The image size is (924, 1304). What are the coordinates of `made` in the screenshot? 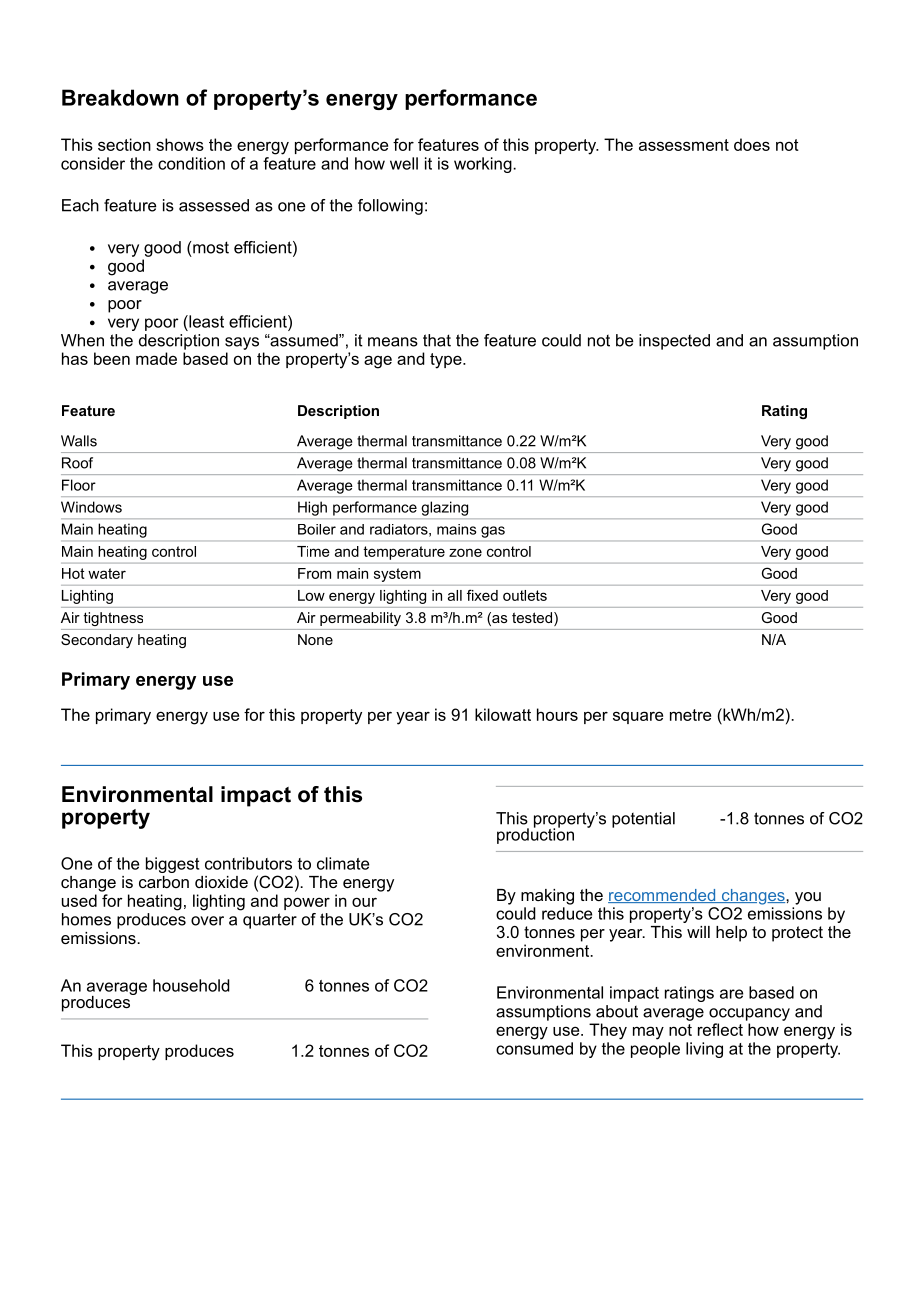 It's located at (156, 358).
